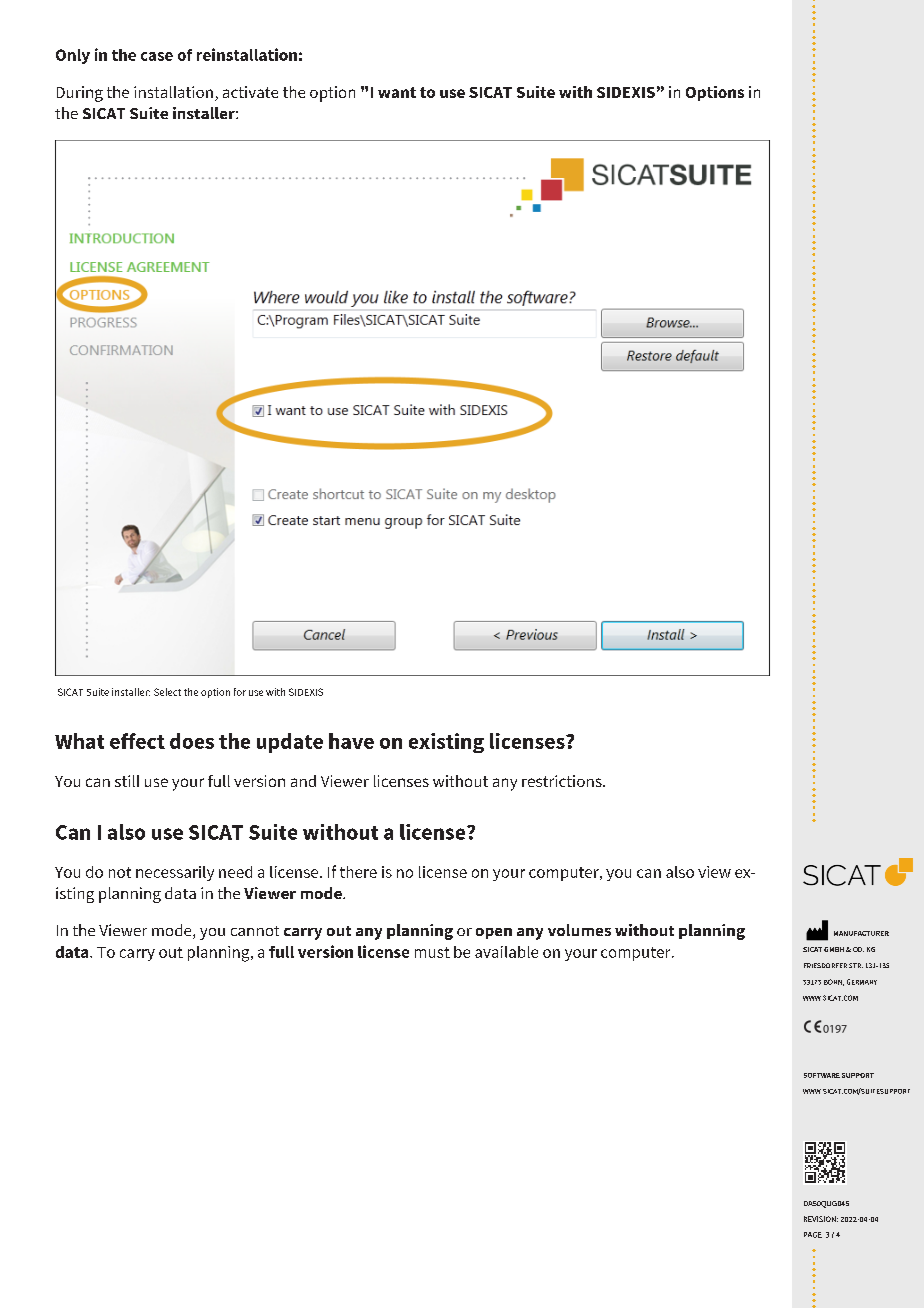 This image has height=1308, width=924. I want to click on have, so click(351, 741).
